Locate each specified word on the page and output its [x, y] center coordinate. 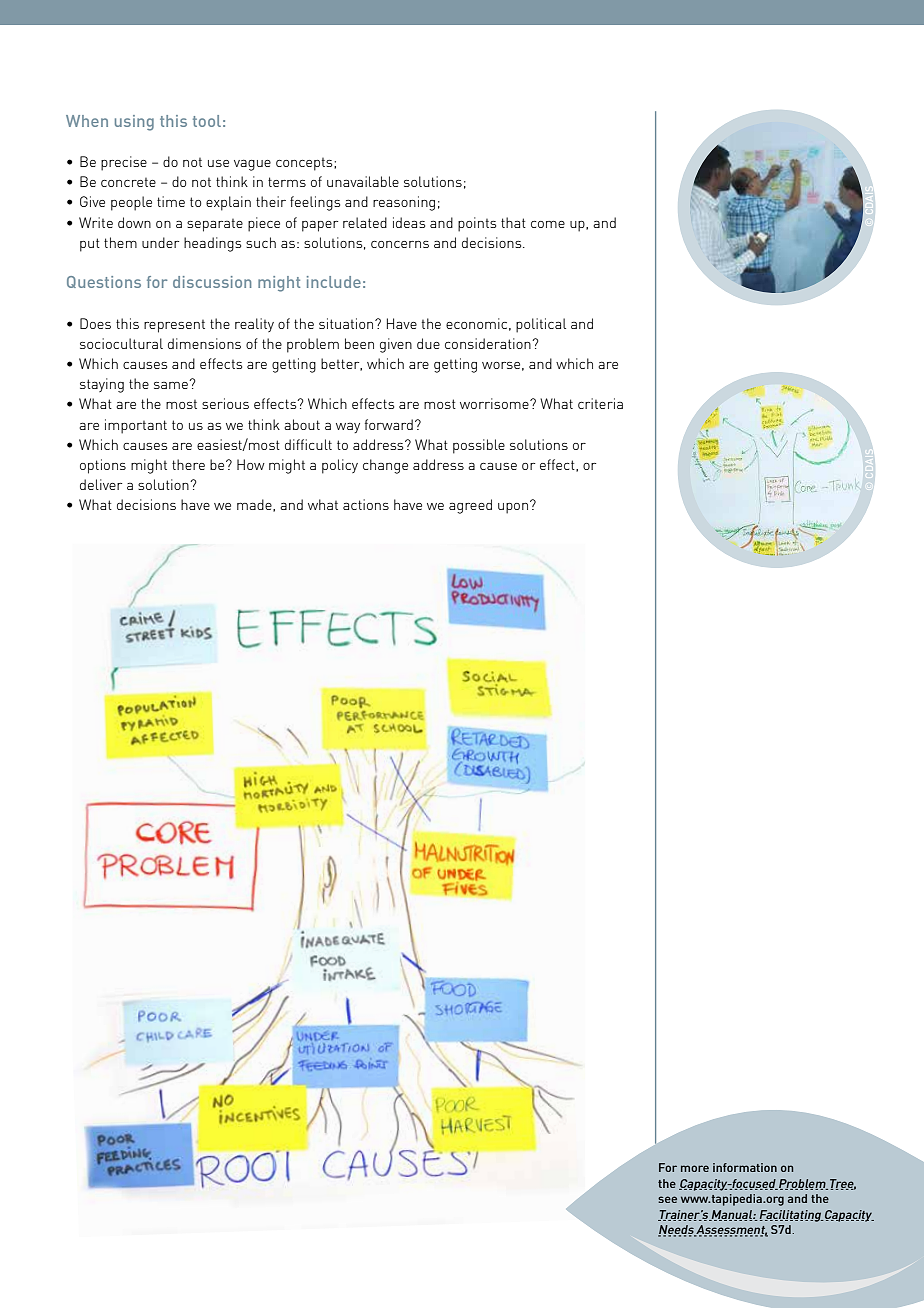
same [172, 384]
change [385, 466]
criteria [600, 403]
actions [366, 504]
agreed [470, 506]
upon [513, 508]
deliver [101, 484]
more [695, 1168]
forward [389, 424]
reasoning [404, 203]
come [548, 224]
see [667, 1199]
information [745, 1167]
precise [124, 163]
